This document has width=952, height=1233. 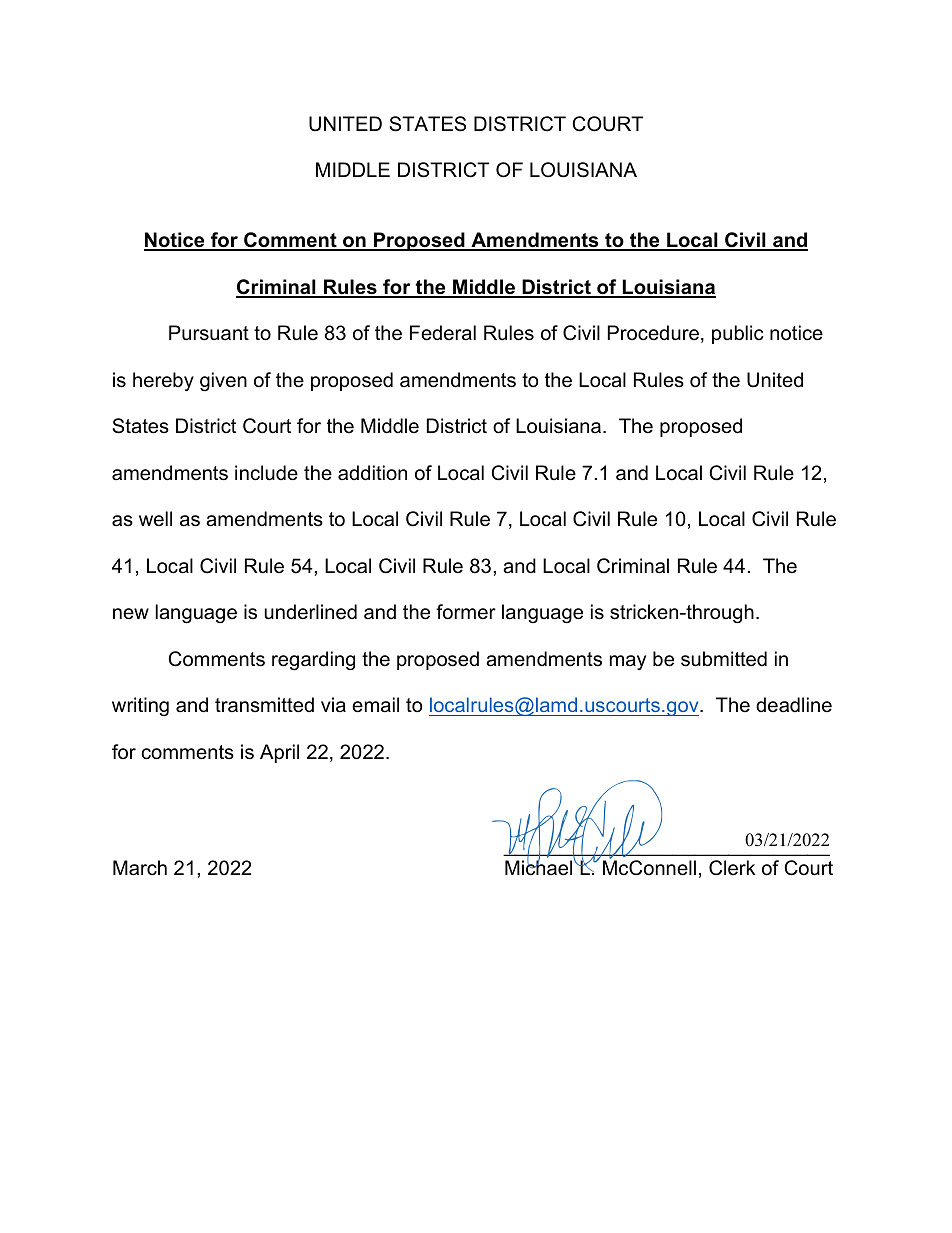 What do you see at coordinates (372, 473) in the document?
I see `addition` at bounding box center [372, 473].
